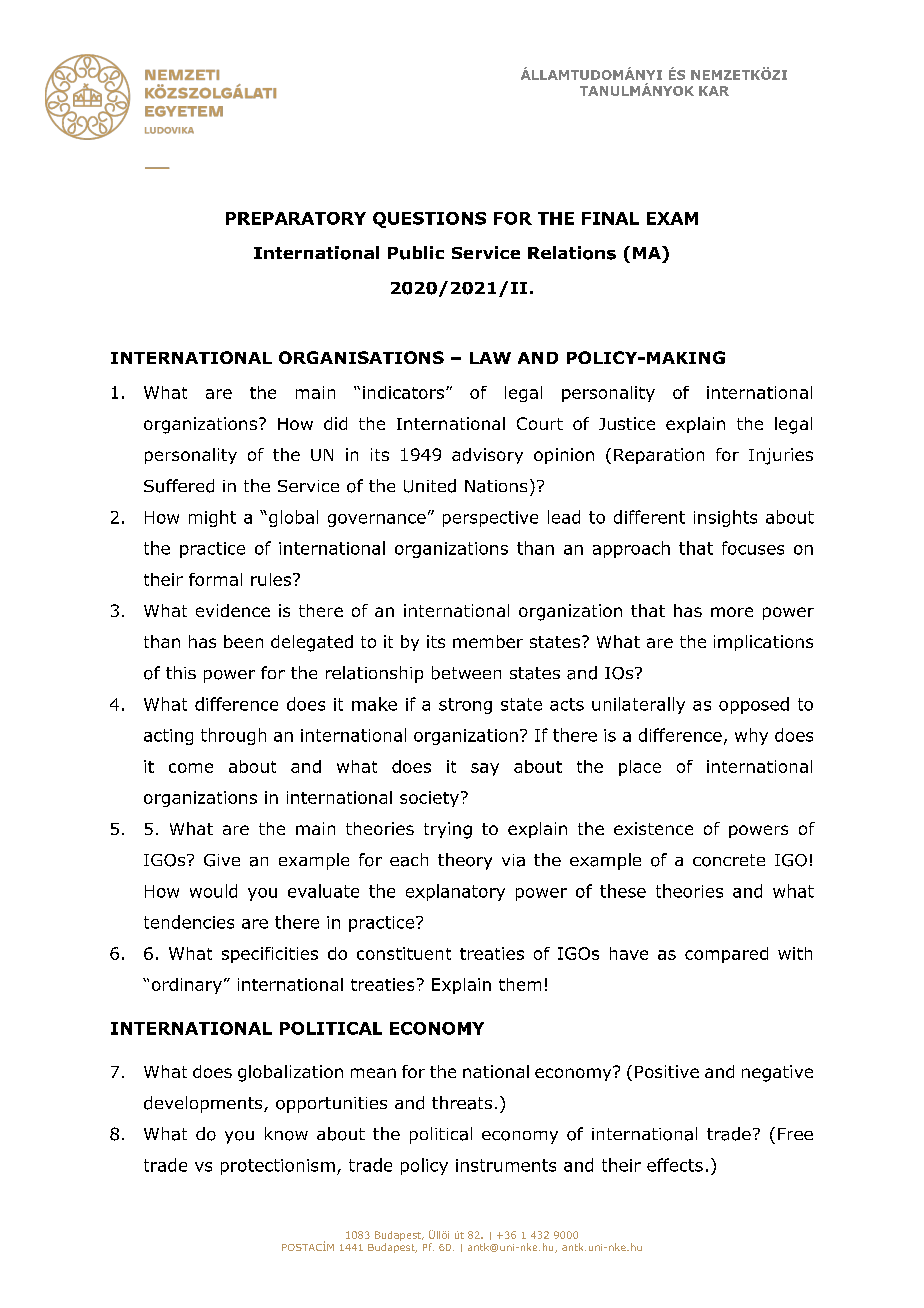 This screenshot has height=1308, width=924. I want to click on PREPARATORY, so click(296, 218).
